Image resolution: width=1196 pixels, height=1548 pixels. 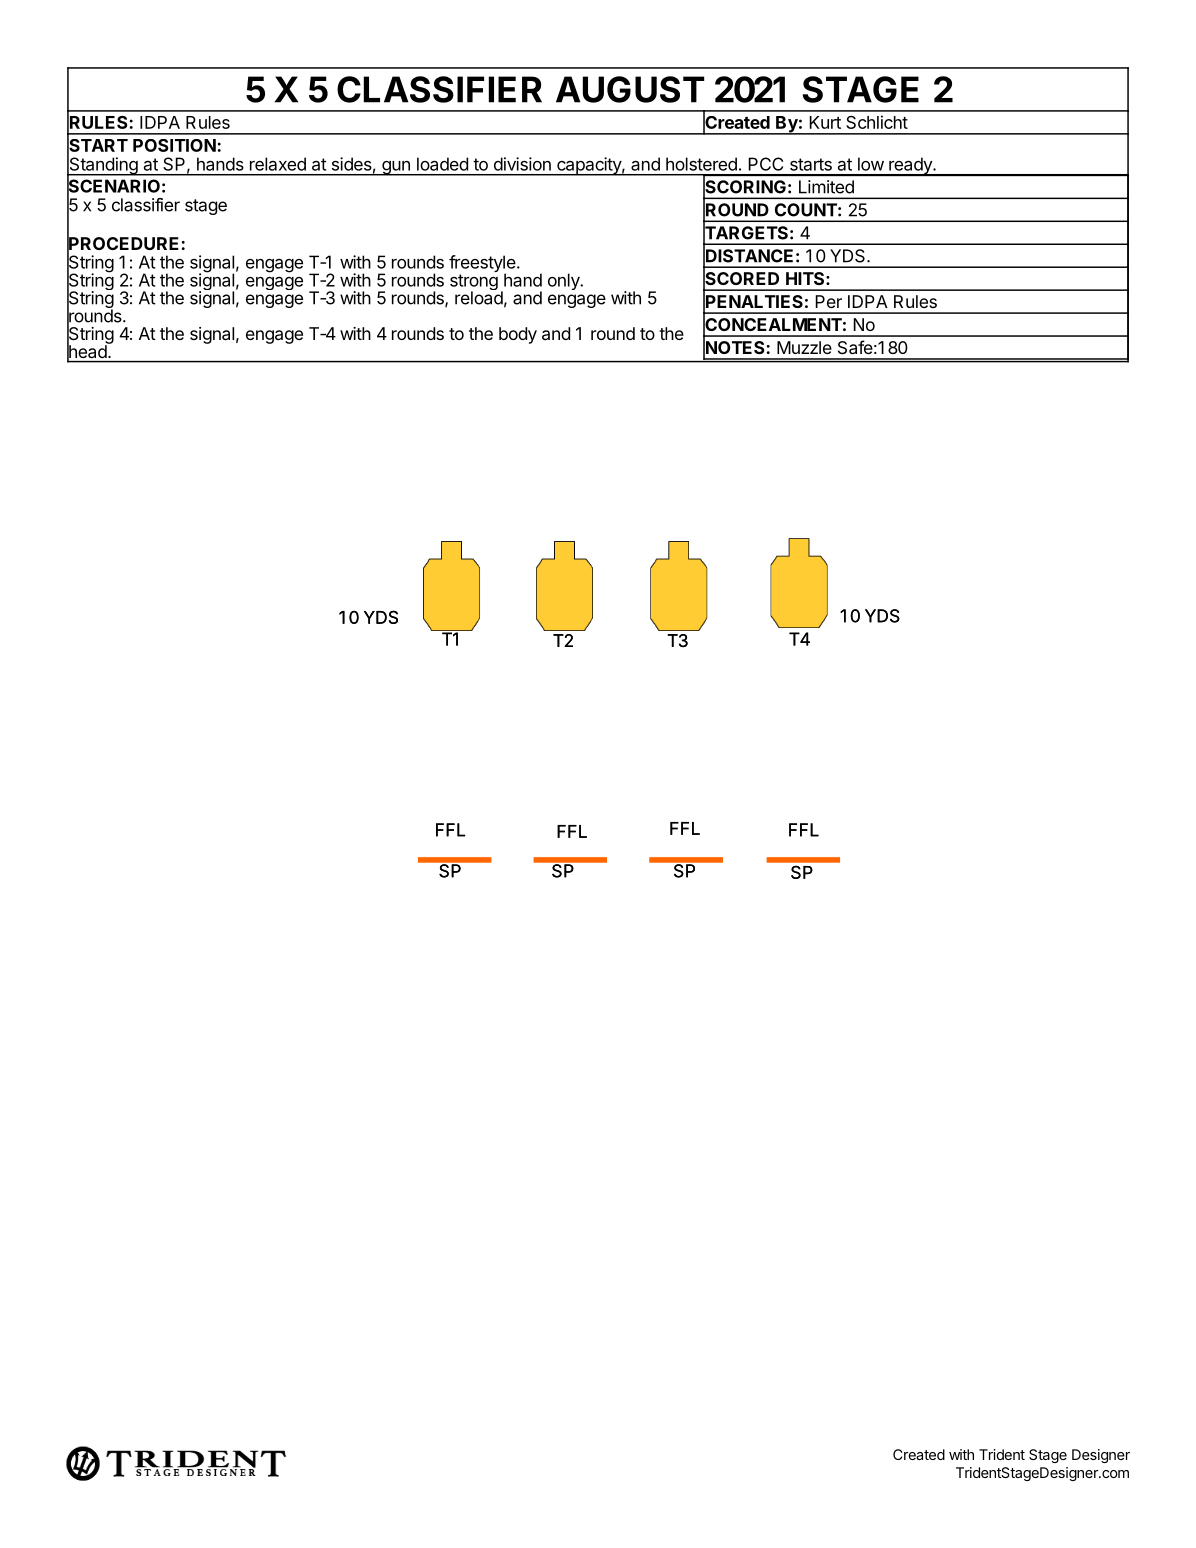 What do you see at coordinates (565, 281) in the document?
I see `only` at bounding box center [565, 281].
